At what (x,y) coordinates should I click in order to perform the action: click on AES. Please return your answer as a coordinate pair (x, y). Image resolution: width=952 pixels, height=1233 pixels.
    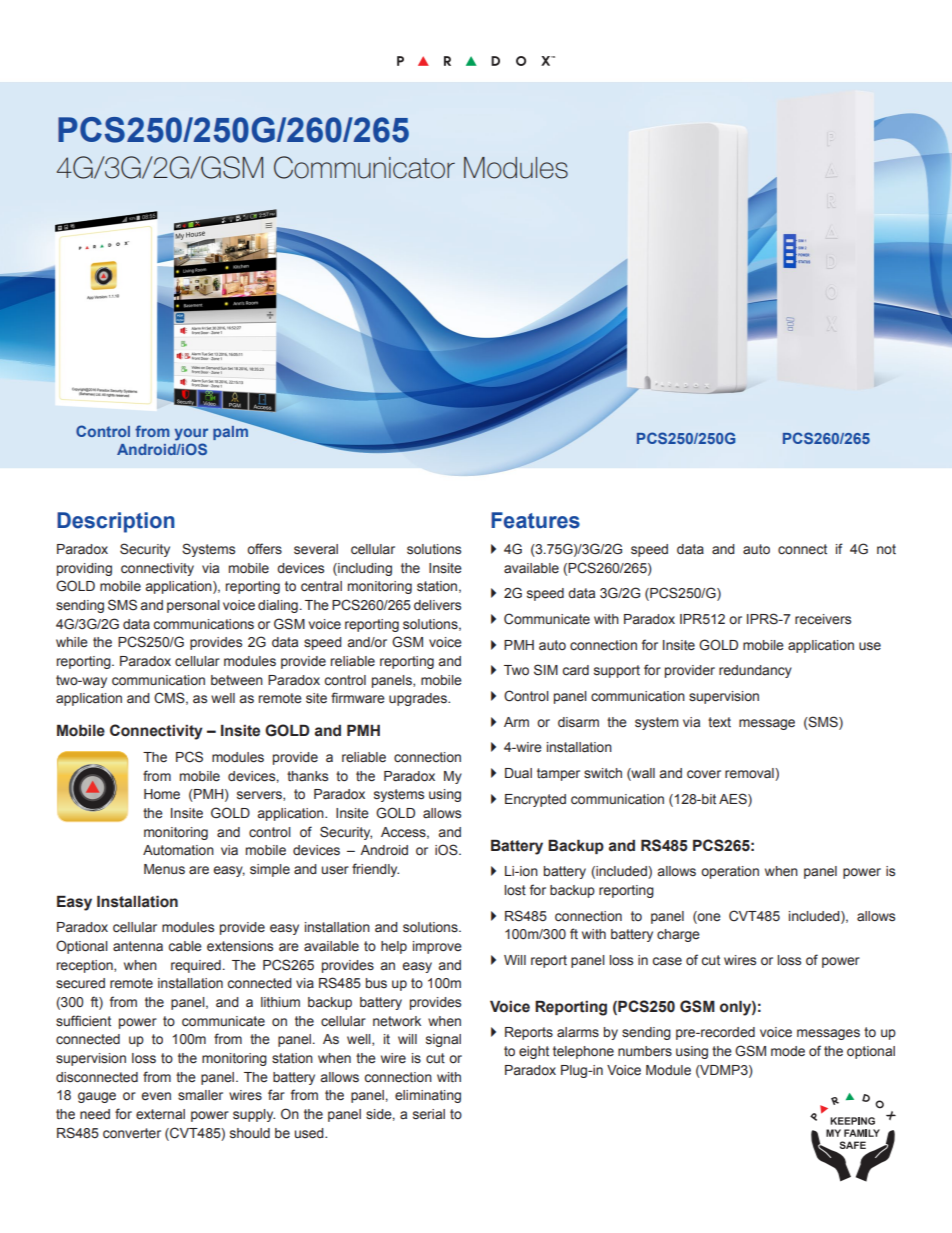
    Looking at the image, I should click on (734, 799).
